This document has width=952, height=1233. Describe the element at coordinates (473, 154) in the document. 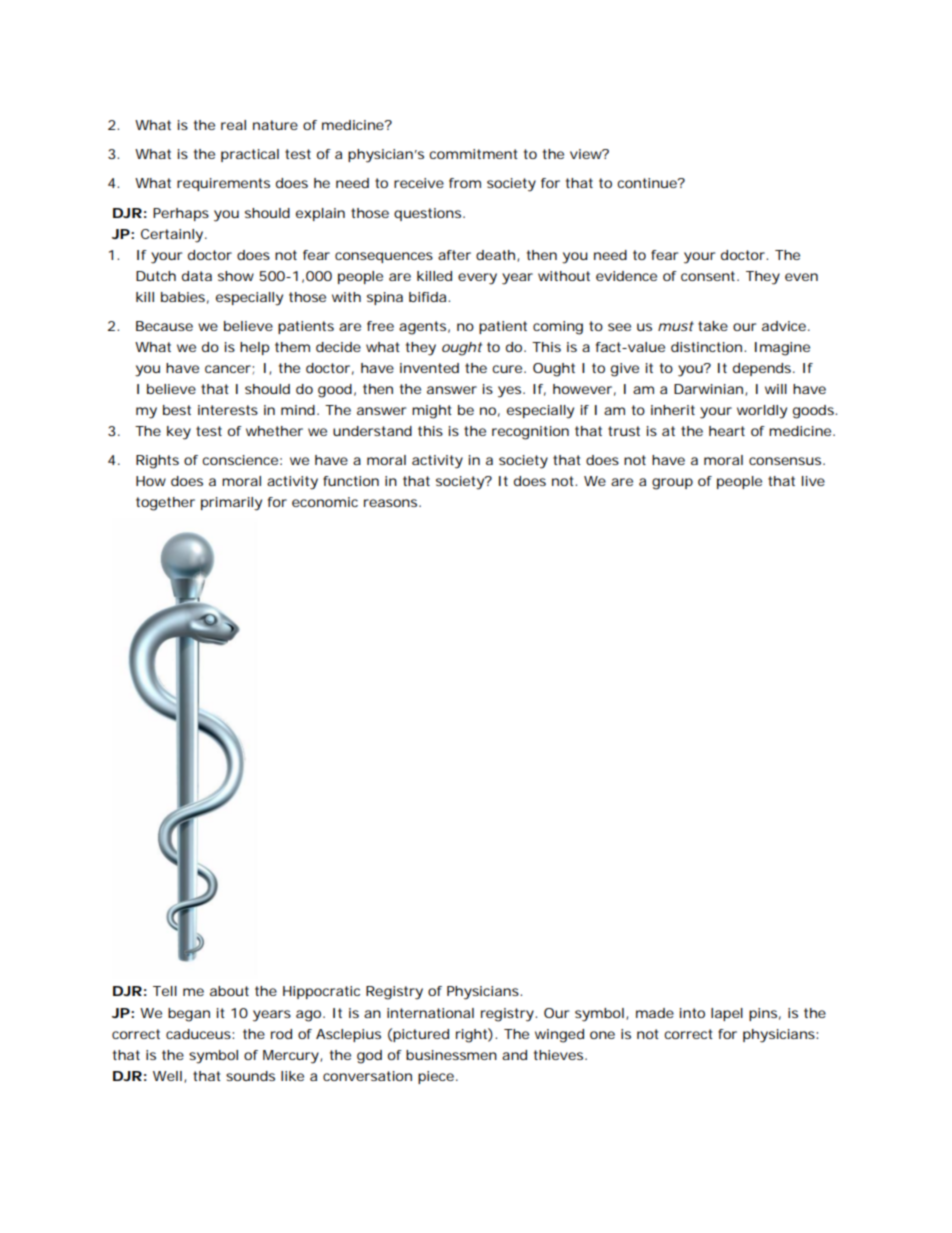

I see `commitment` at that location.
